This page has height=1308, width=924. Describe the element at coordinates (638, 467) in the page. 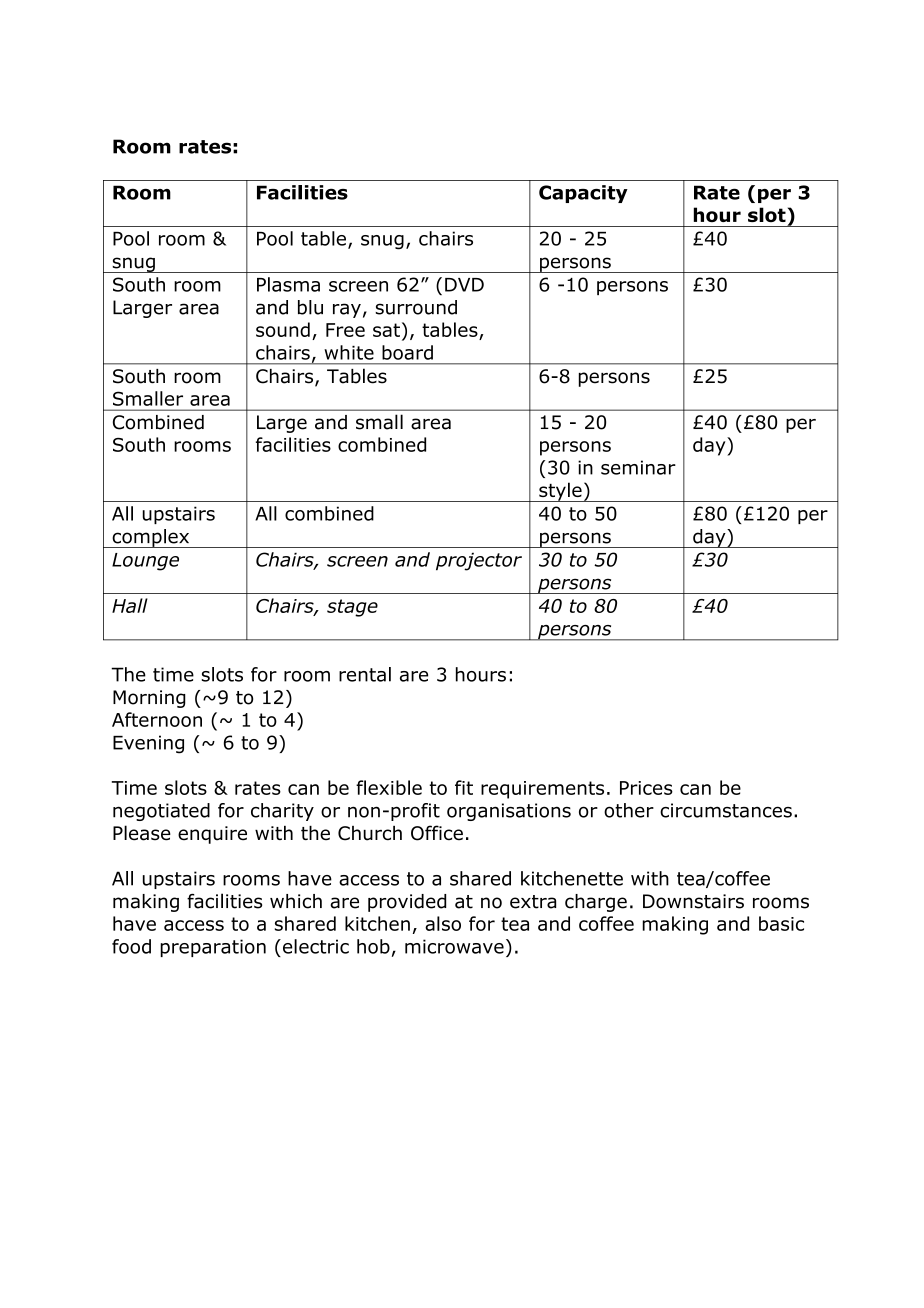

I see `seminar` at that location.
